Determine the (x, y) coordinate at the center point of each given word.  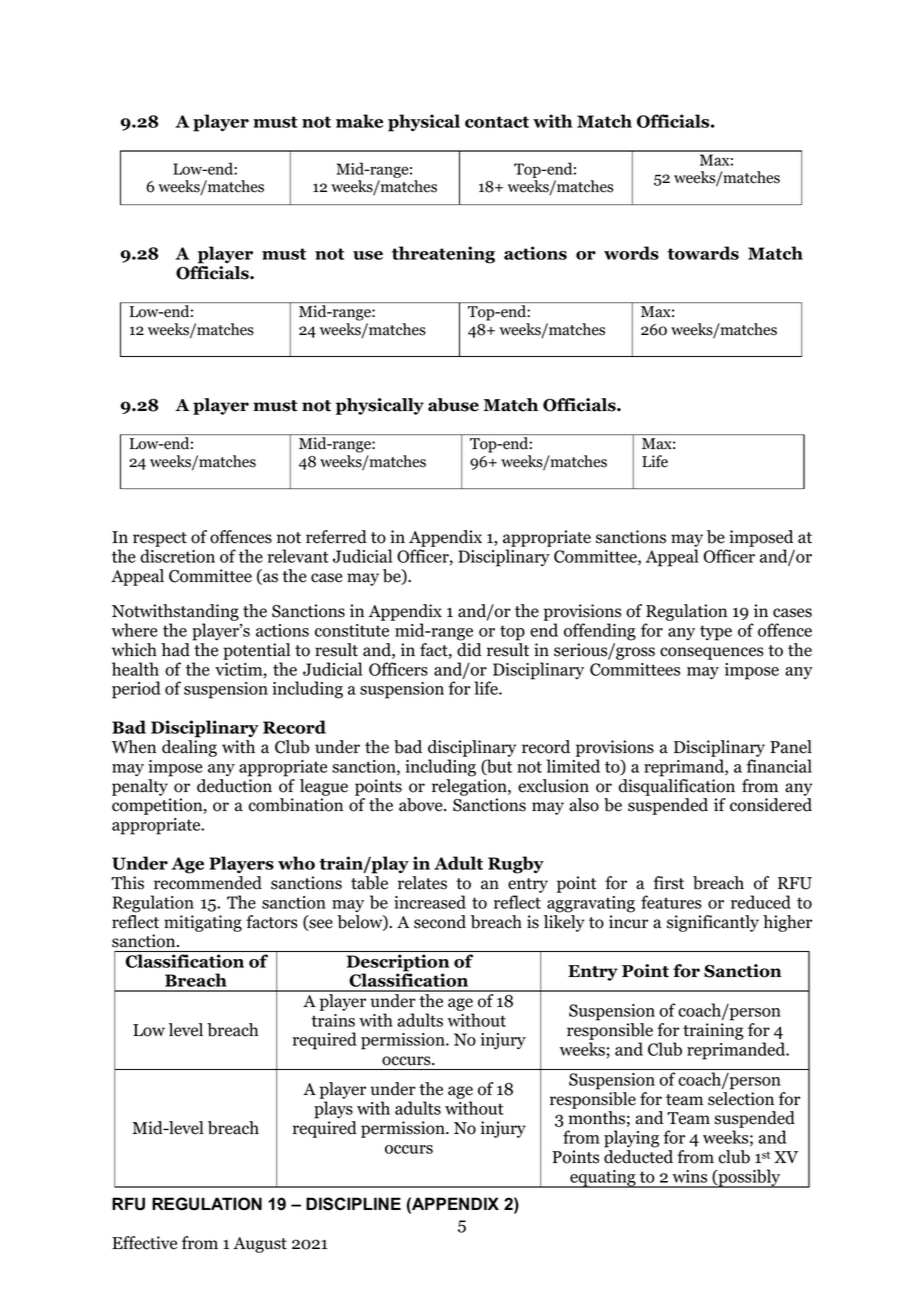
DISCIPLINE (353, 1204)
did (469, 650)
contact (497, 122)
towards (703, 253)
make (359, 121)
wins (689, 1176)
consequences (712, 653)
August (260, 1245)
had (175, 650)
